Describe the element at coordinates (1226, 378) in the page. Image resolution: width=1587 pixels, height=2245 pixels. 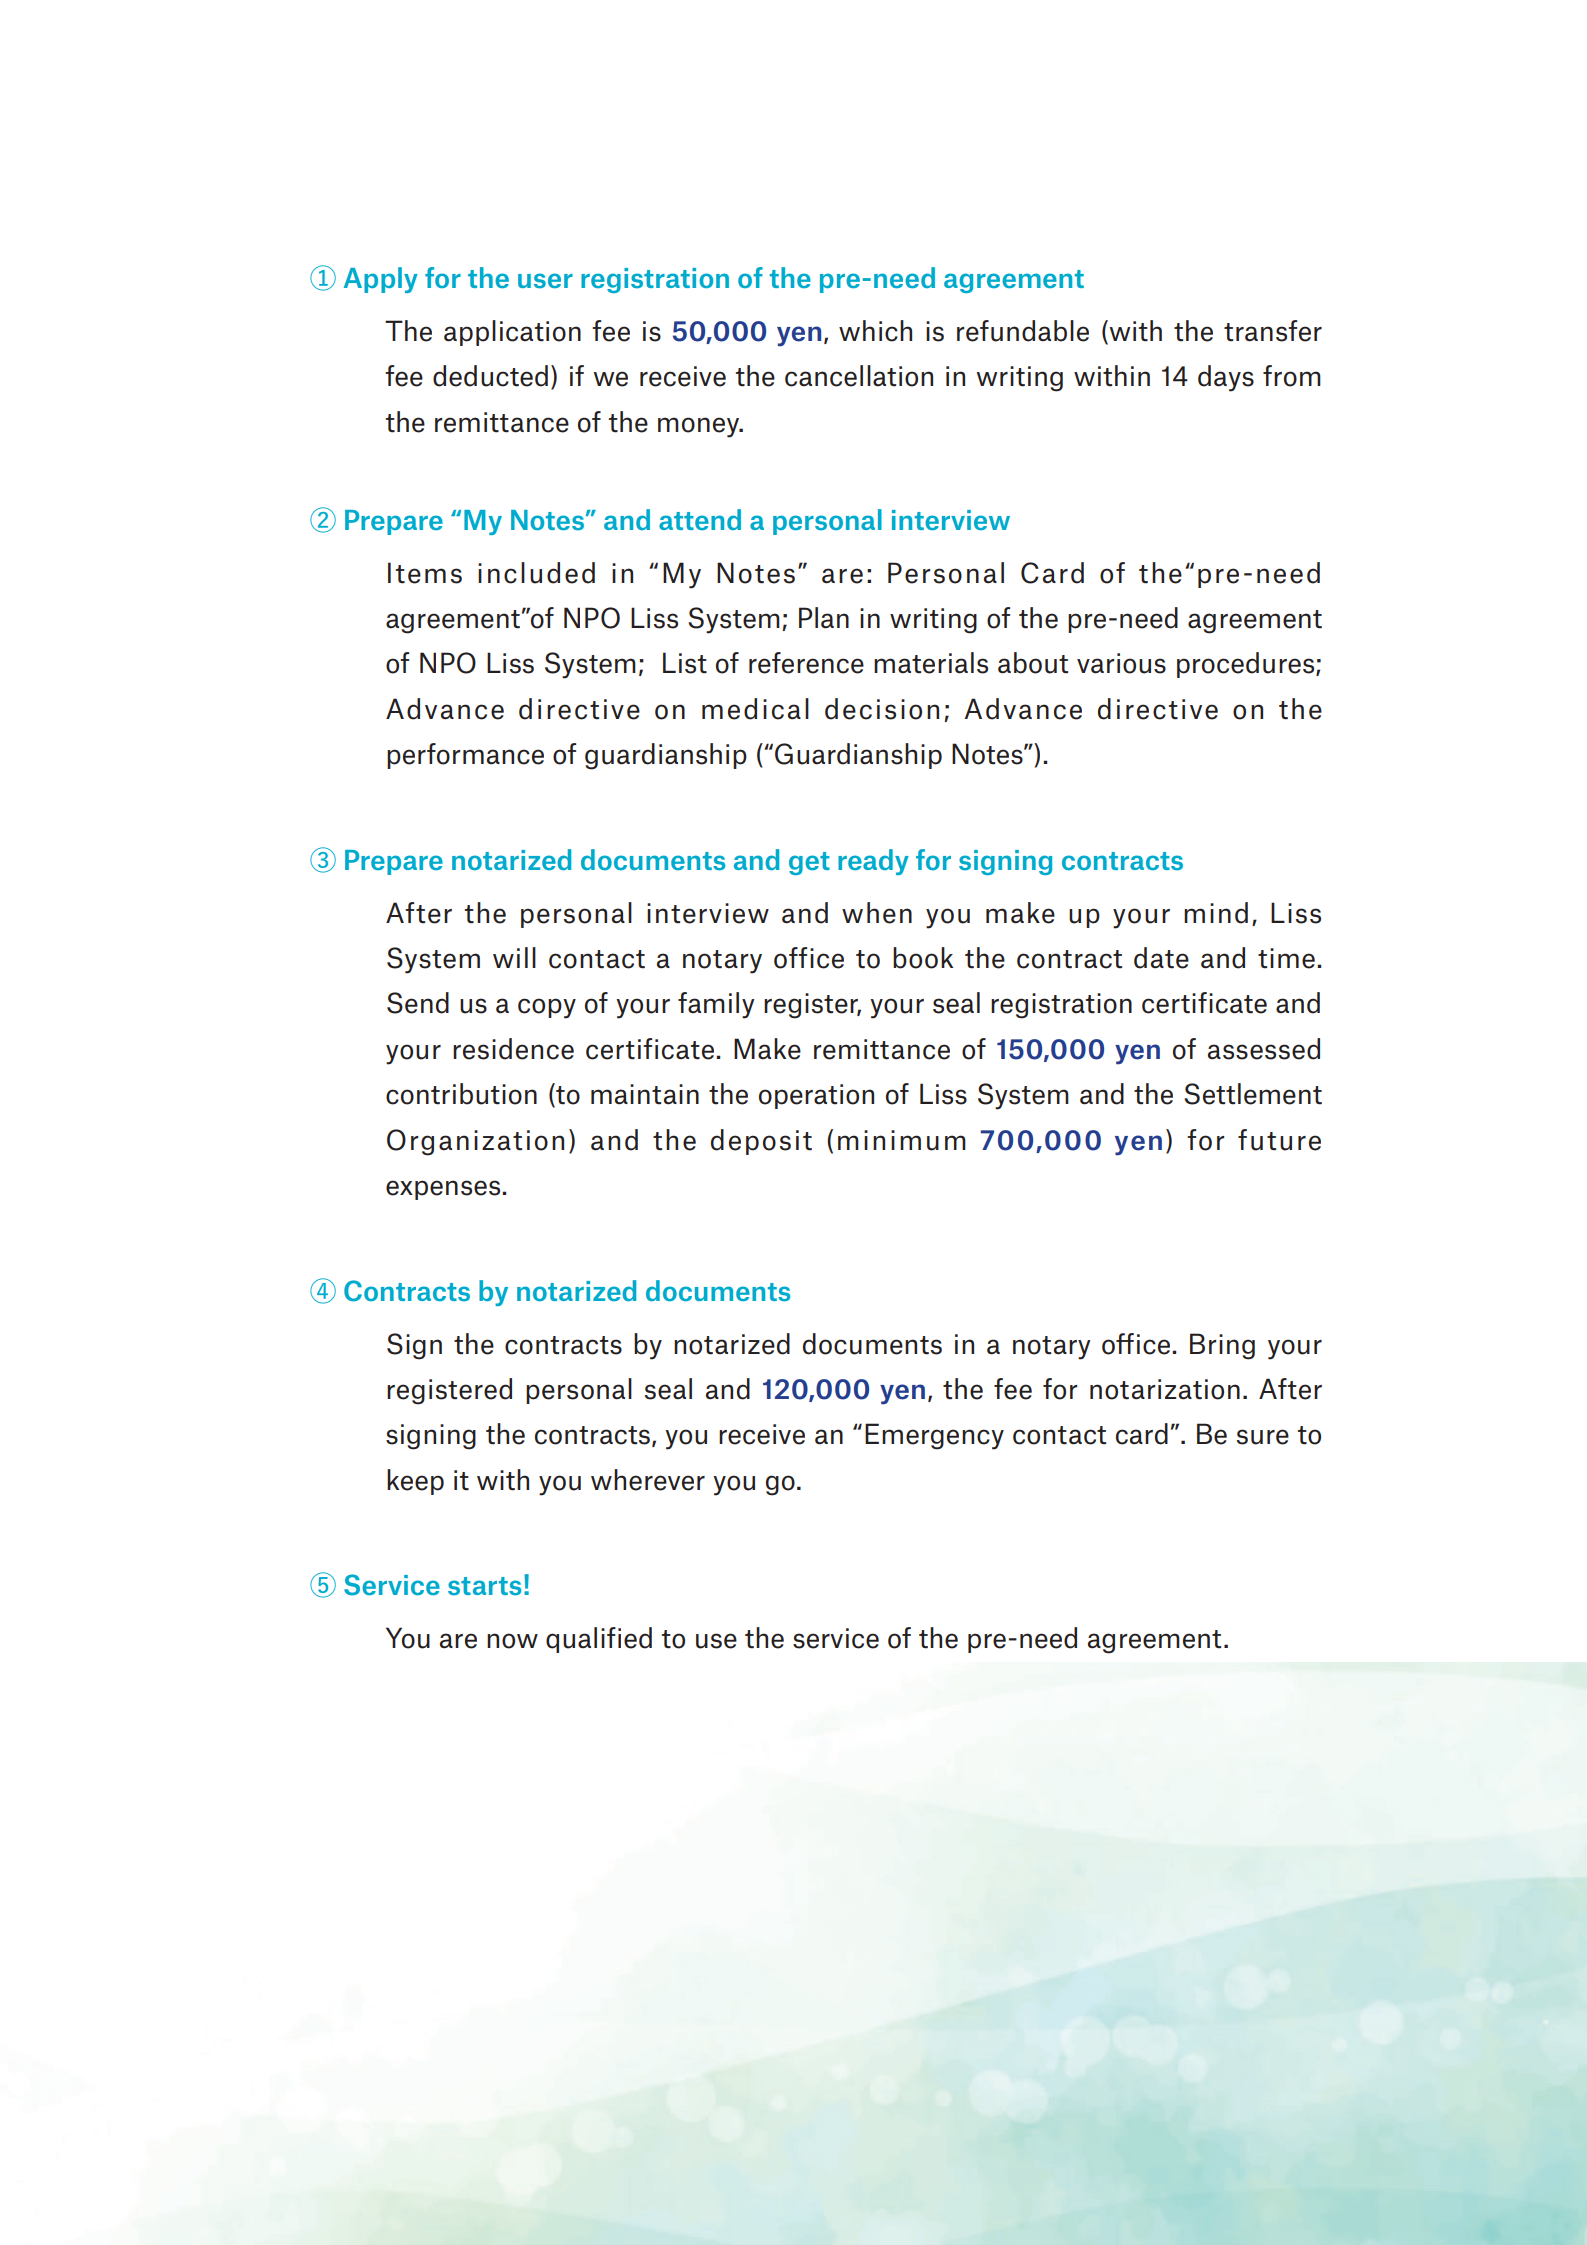
I see `days` at that location.
